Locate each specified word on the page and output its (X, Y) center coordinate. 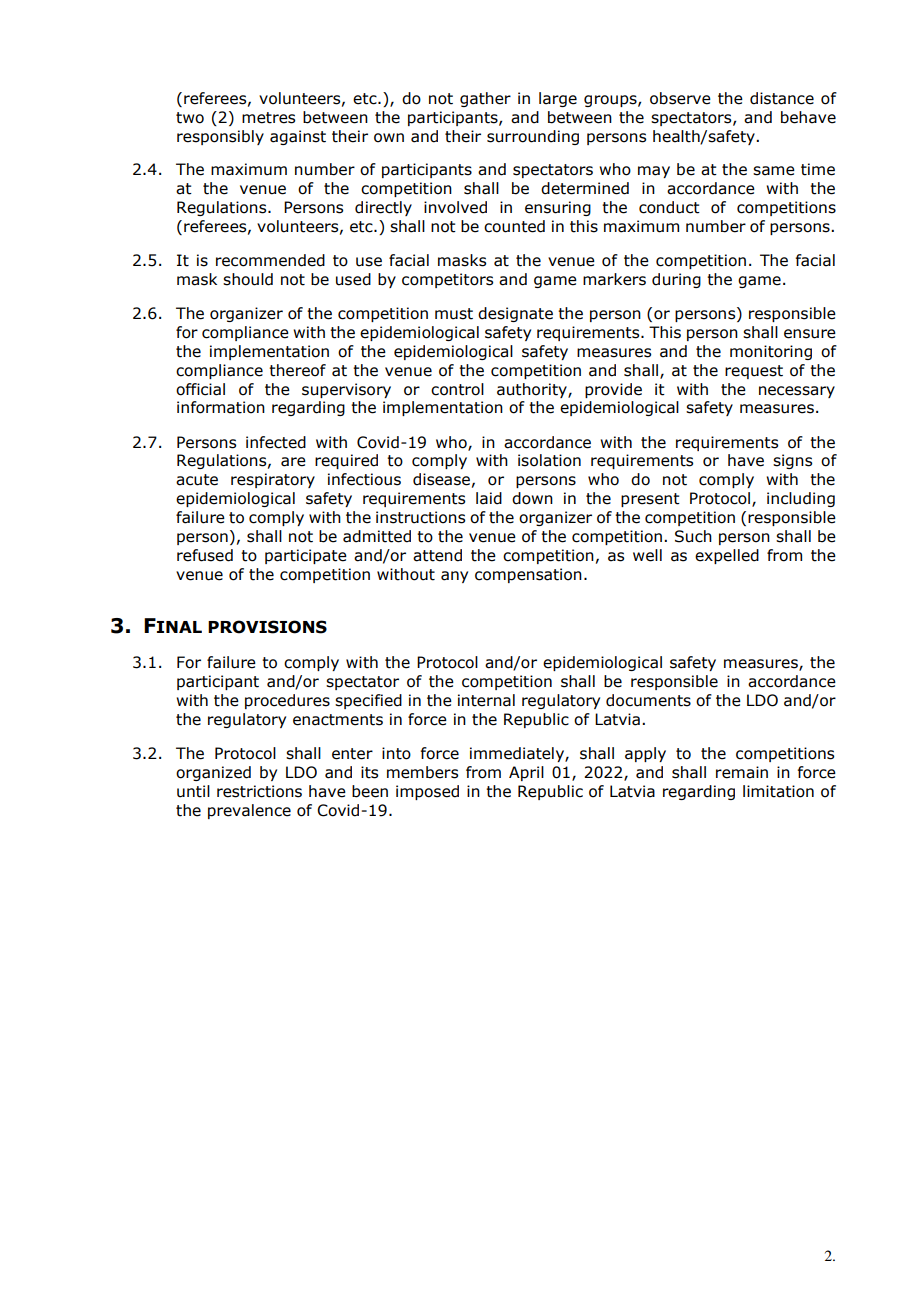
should (248, 279)
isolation (549, 460)
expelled (727, 556)
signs (792, 461)
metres (268, 118)
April (526, 773)
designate (515, 314)
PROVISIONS (267, 627)
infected (276, 442)
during (676, 280)
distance (782, 98)
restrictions (259, 791)
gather (485, 99)
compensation (528, 575)
